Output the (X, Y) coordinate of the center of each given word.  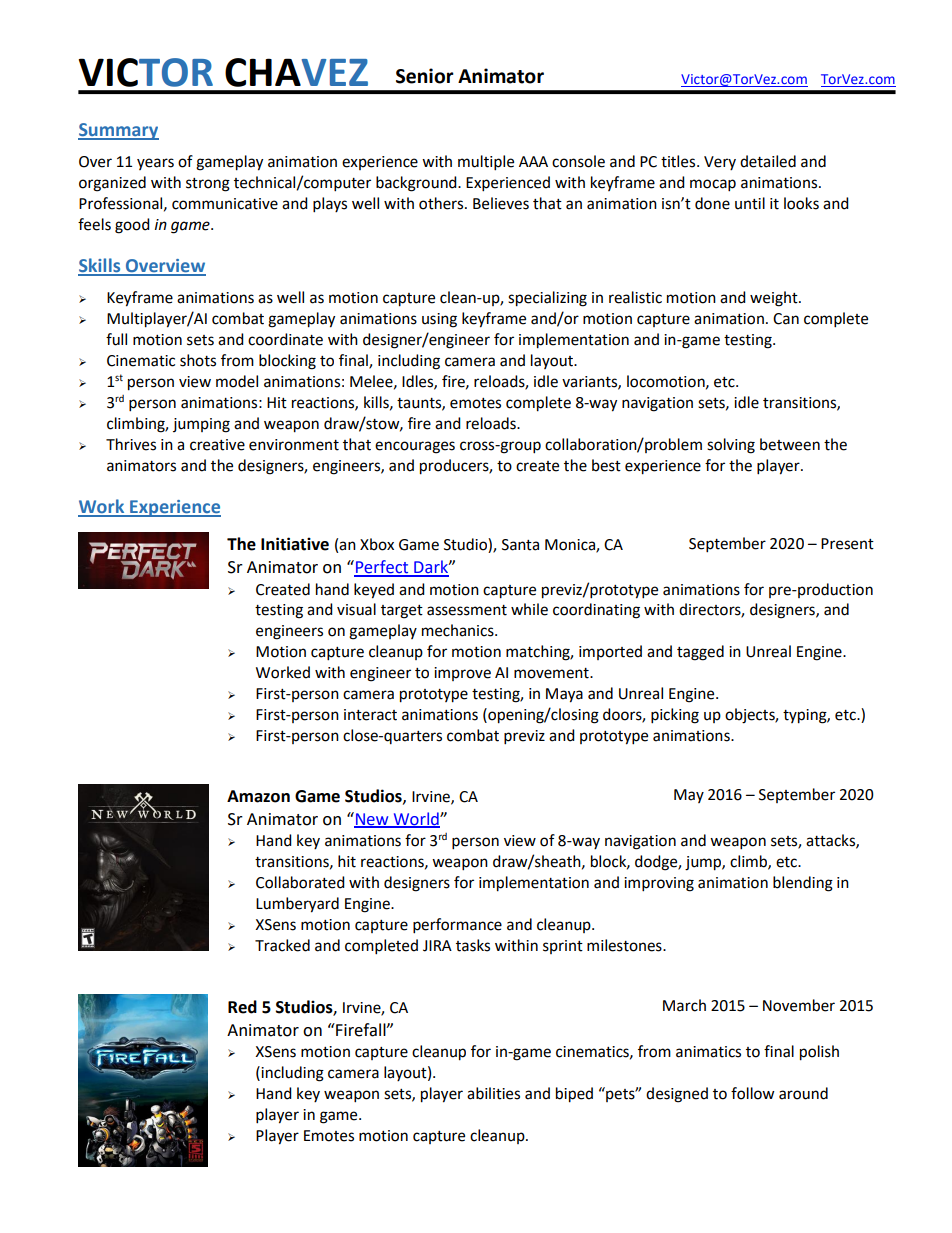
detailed (768, 161)
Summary (118, 131)
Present (847, 544)
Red (242, 1007)
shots (198, 360)
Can (786, 319)
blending (803, 884)
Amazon (258, 796)
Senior (425, 76)
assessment (467, 610)
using (439, 320)
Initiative (295, 544)
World (416, 819)
